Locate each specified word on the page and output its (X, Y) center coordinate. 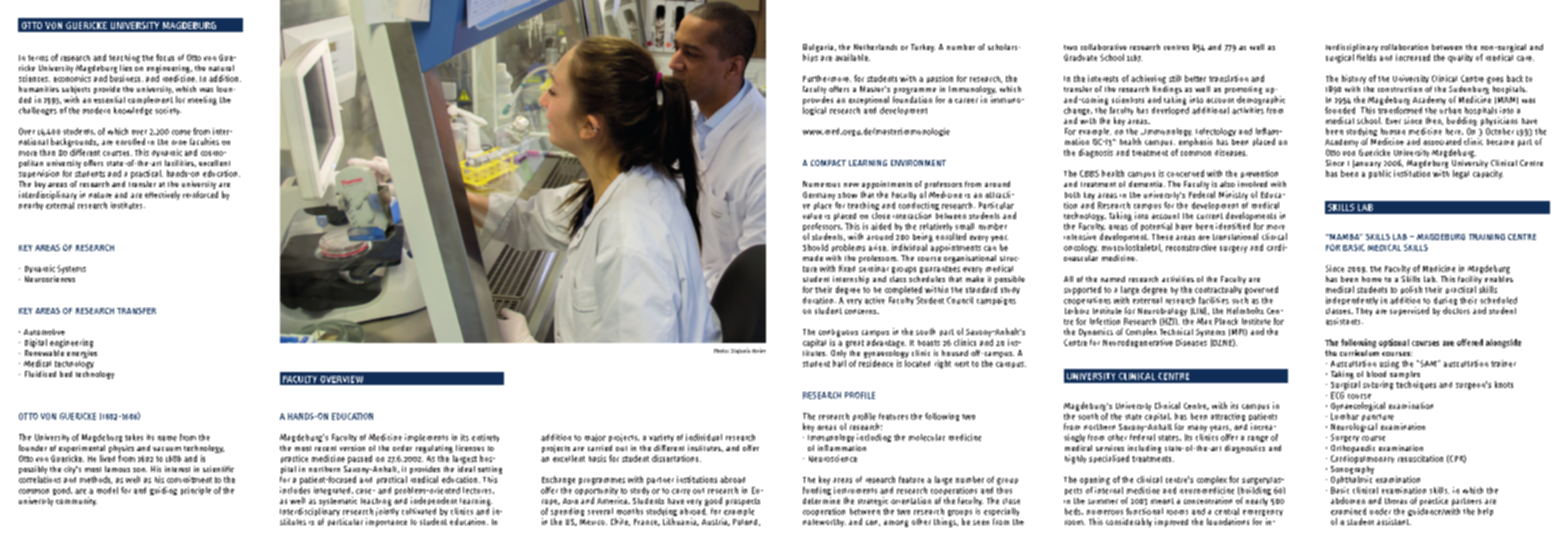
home (1372, 279)
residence (876, 363)
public (1380, 174)
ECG (1337, 395)
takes (134, 437)
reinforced (200, 194)
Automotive (44, 332)
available (852, 57)
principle (196, 491)
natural (221, 68)
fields (1366, 57)
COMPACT (828, 163)
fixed (847, 268)
